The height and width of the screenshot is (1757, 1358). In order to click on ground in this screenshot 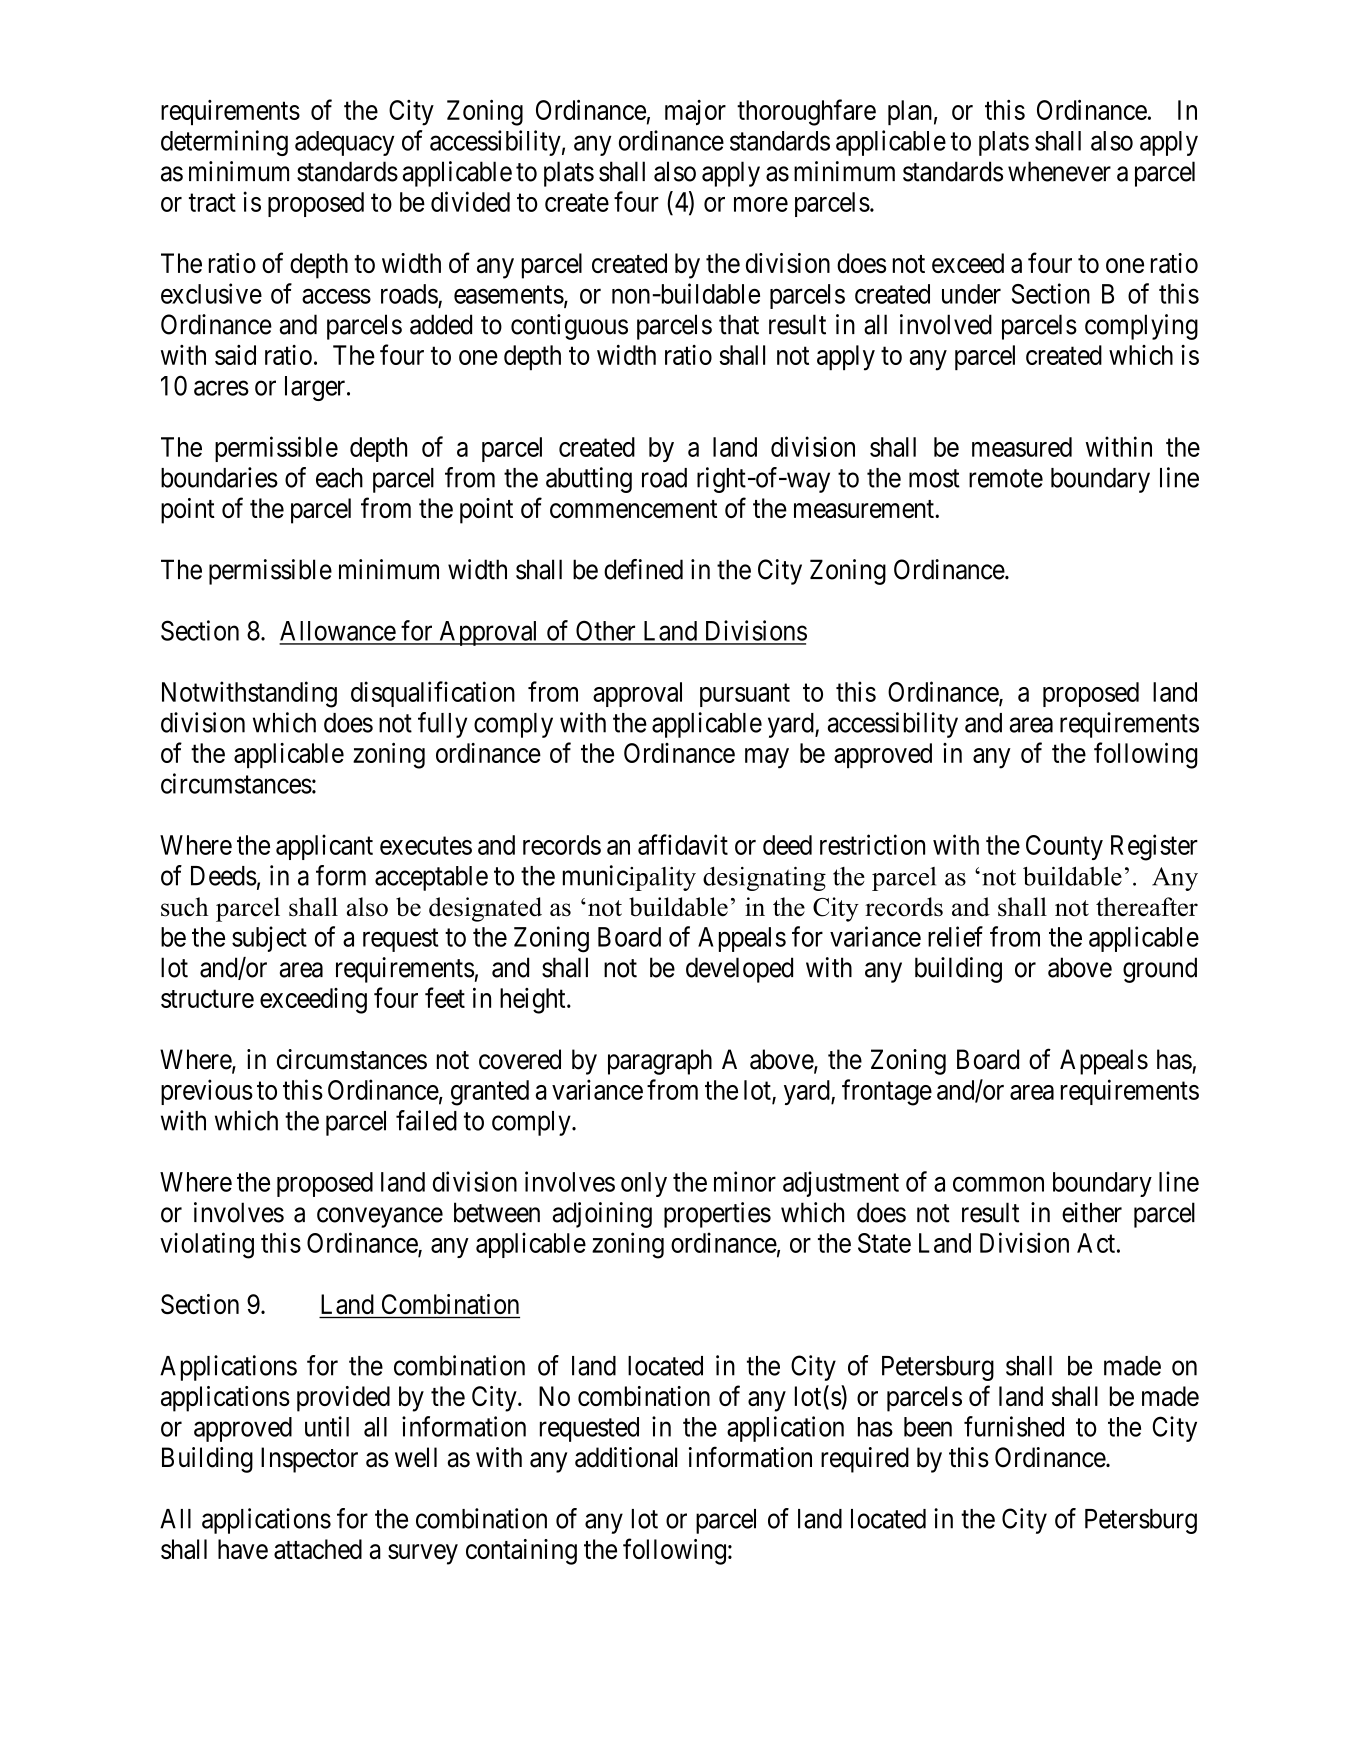, I will do `click(1160, 970)`.
